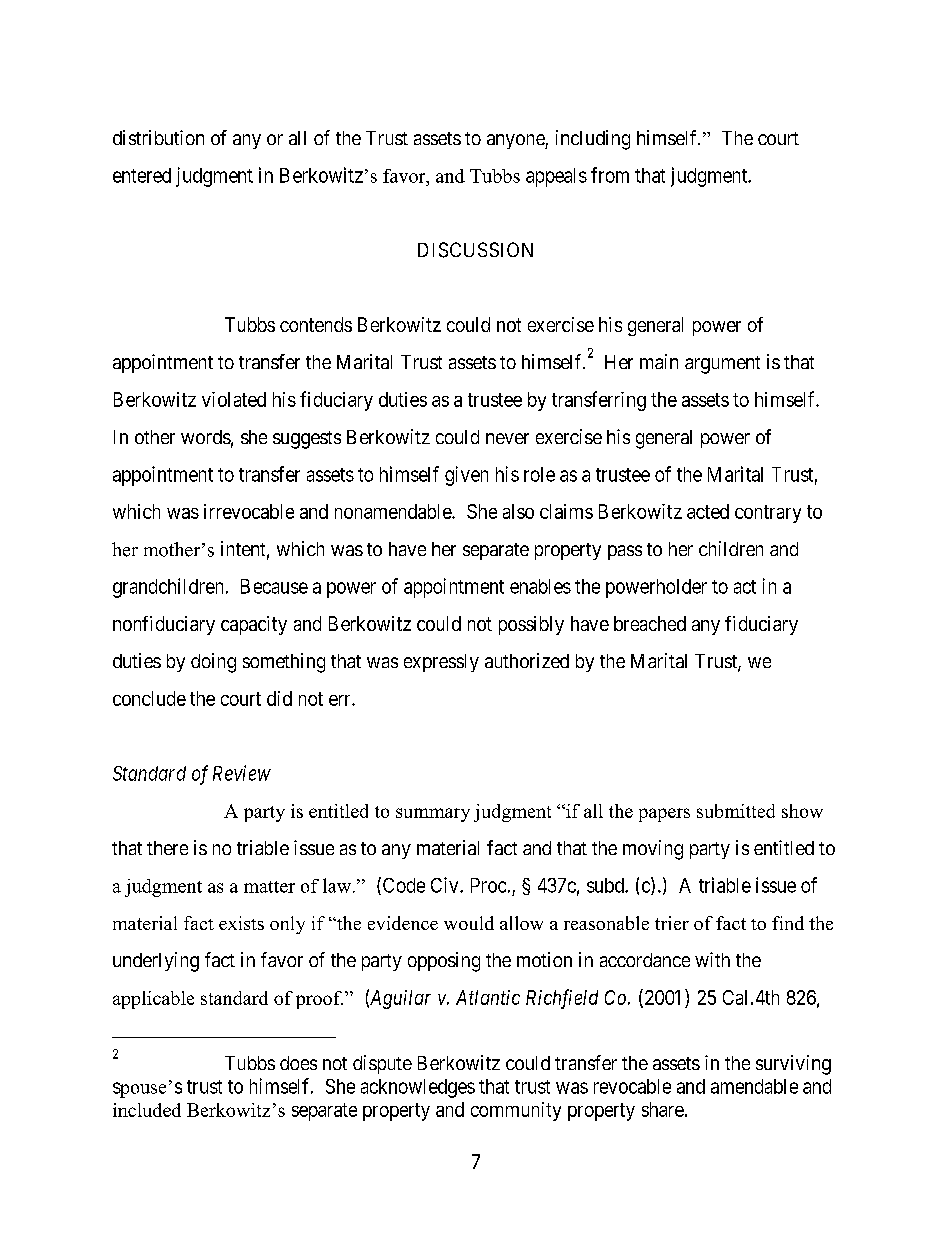  What do you see at coordinates (298, 1063) in the page?
I see `does` at bounding box center [298, 1063].
